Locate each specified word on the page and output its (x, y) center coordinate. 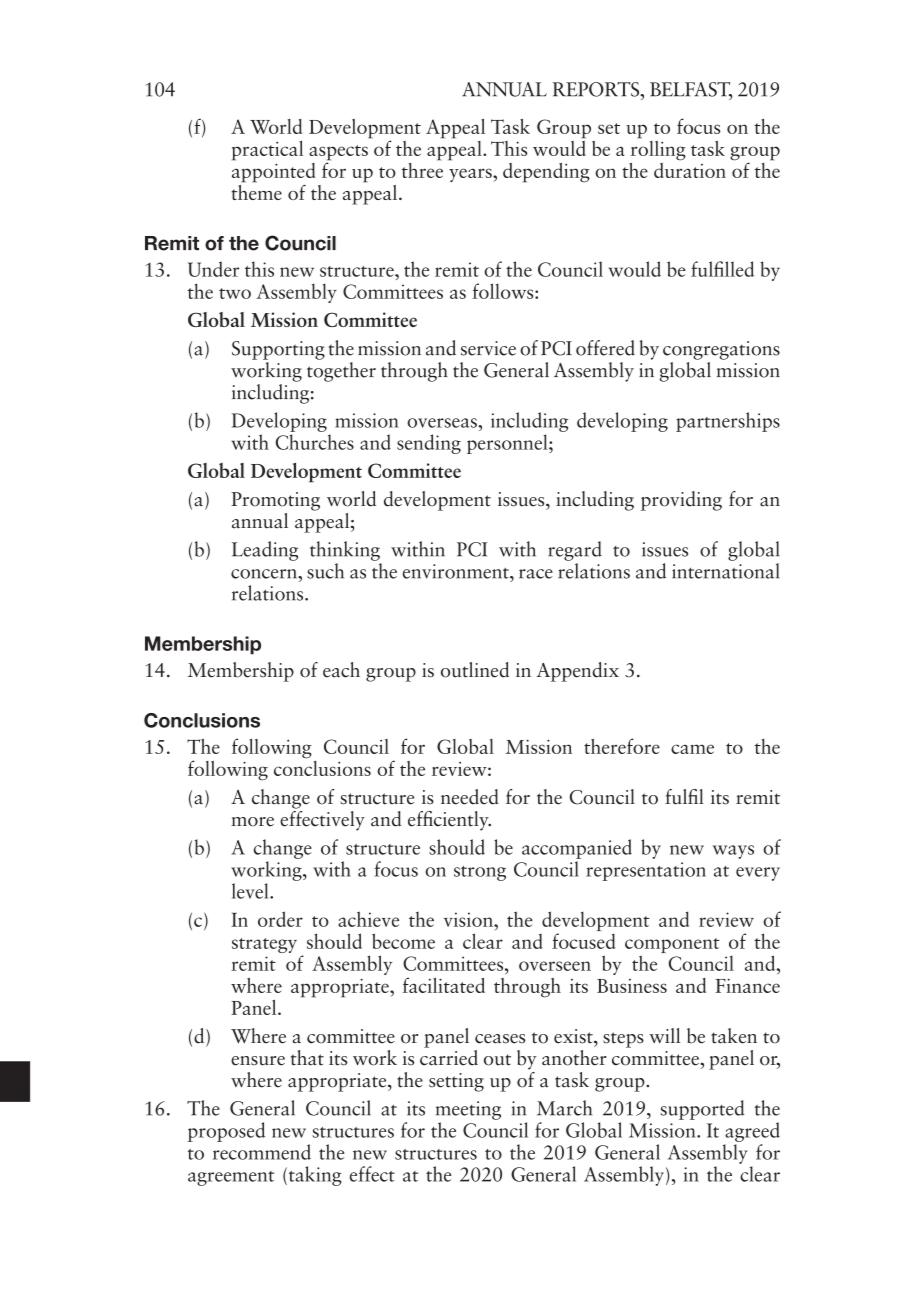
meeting (468, 1110)
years (471, 175)
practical (267, 151)
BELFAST (691, 90)
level (251, 891)
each (341, 670)
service (488, 348)
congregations (721, 350)
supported (703, 1110)
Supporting (278, 350)
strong (480, 873)
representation (646, 871)
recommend (262, 1152)
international (725, 571)
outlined (475, 670)
